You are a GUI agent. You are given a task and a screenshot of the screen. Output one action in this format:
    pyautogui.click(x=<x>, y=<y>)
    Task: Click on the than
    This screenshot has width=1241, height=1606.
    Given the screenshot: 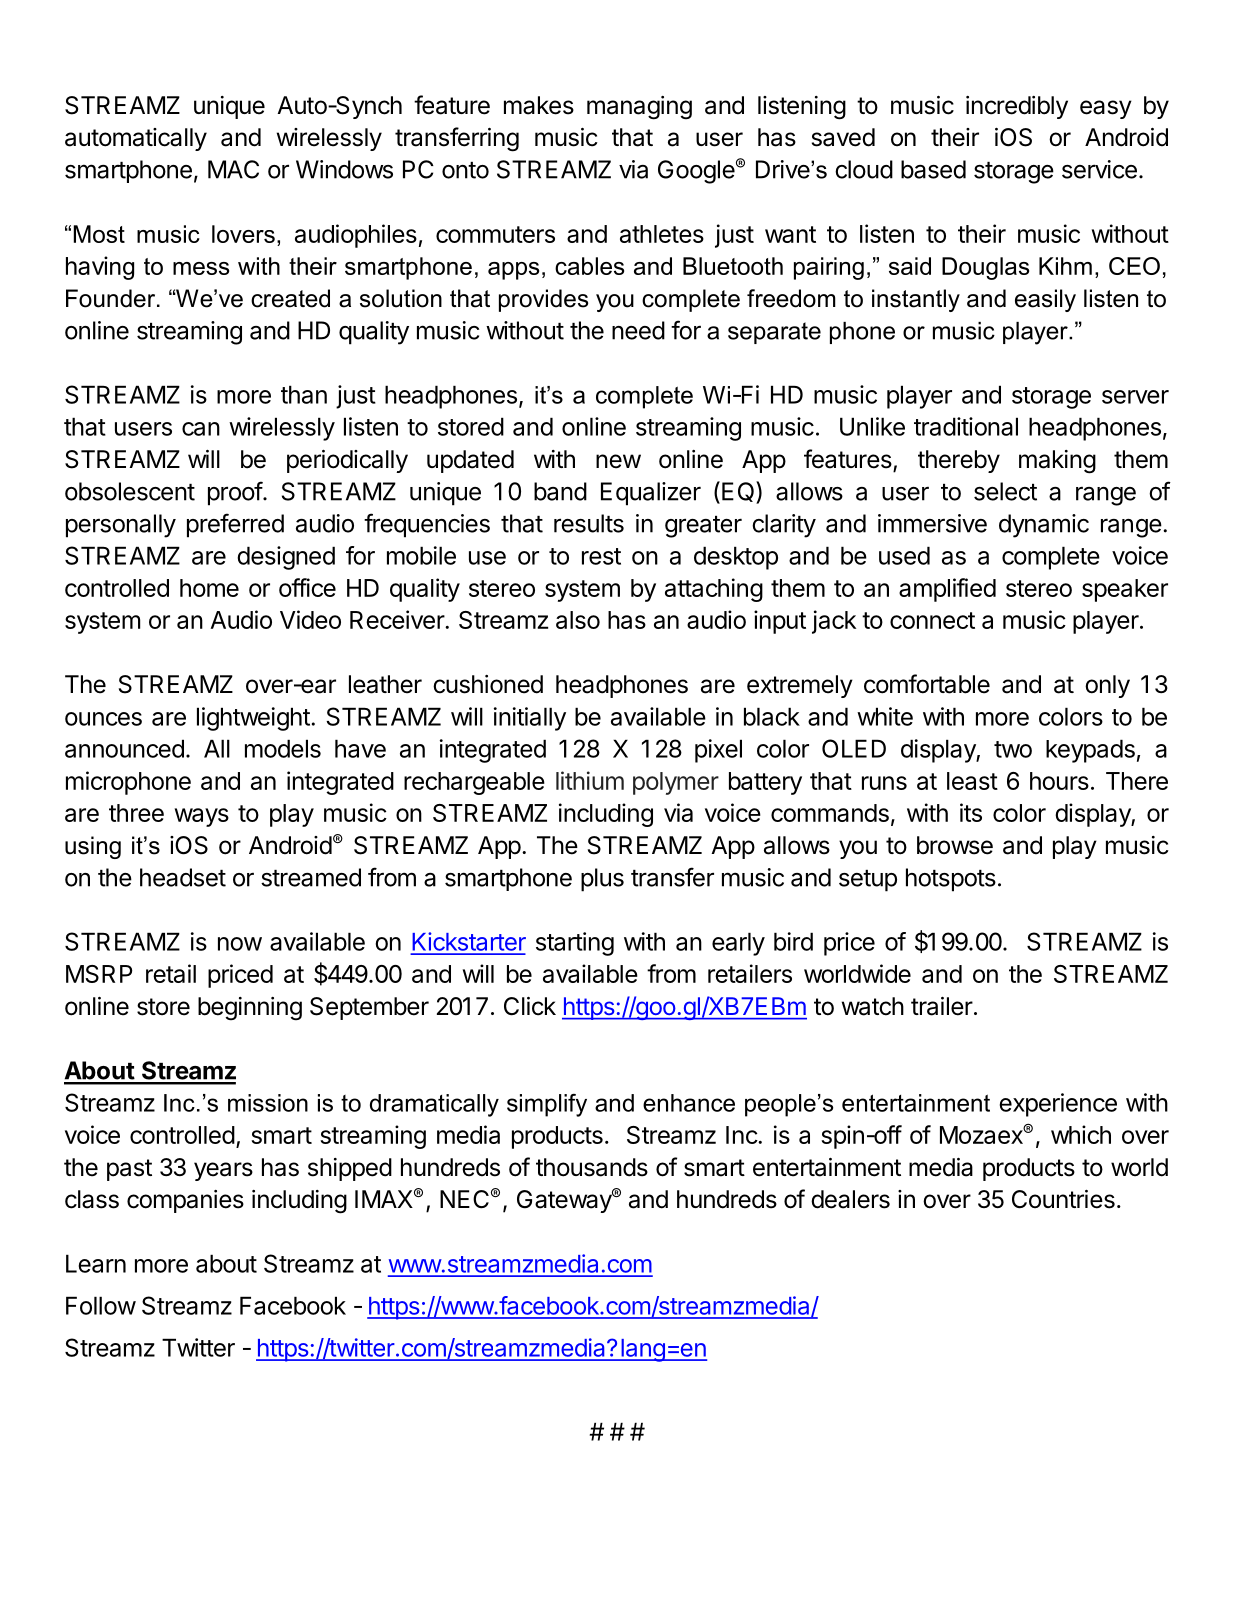 What is the action you would take?
    pyautogui.click(x=304, y=394)
